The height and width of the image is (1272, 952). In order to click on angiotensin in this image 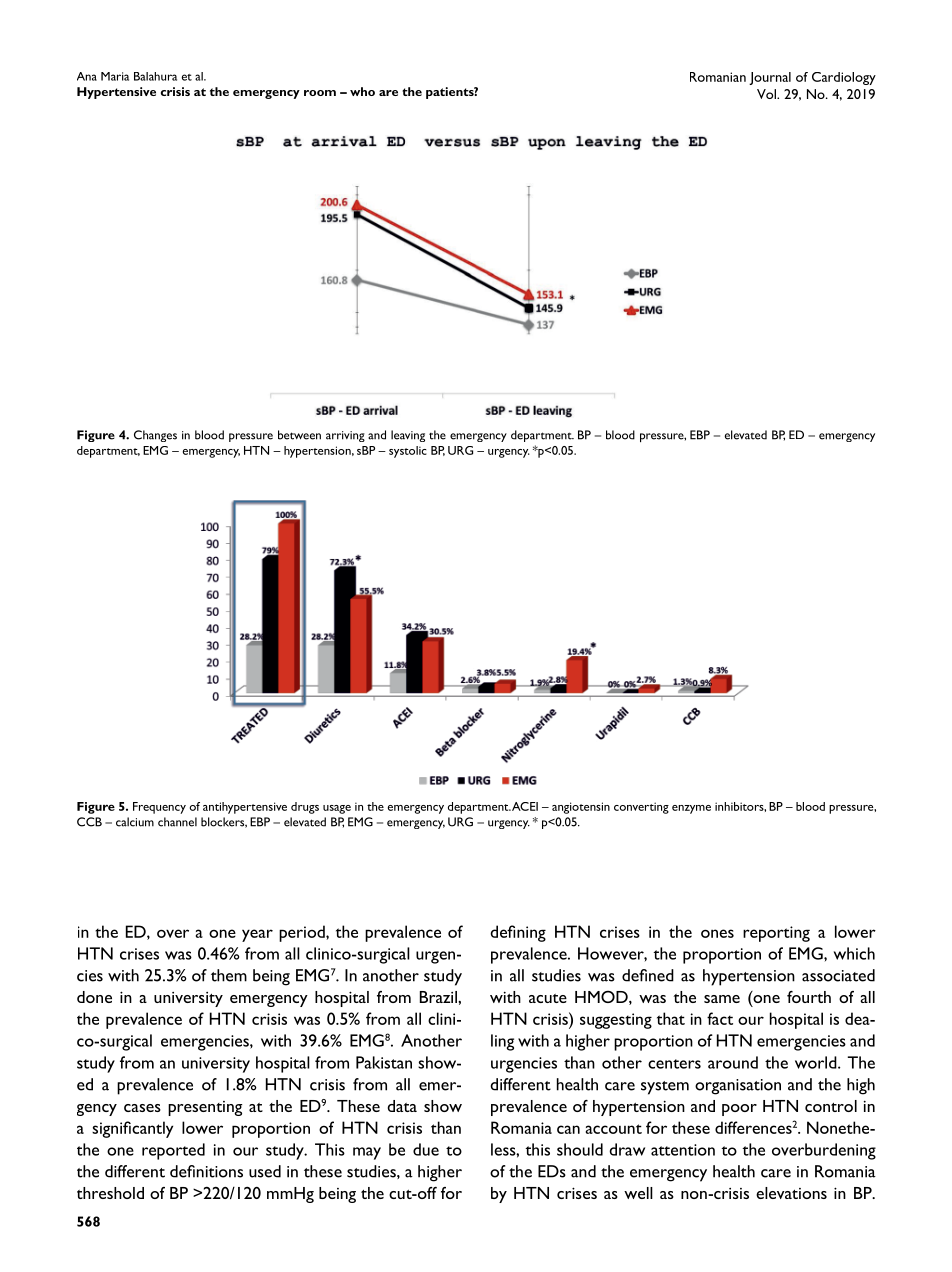, I will do `click(581, 808)`.
